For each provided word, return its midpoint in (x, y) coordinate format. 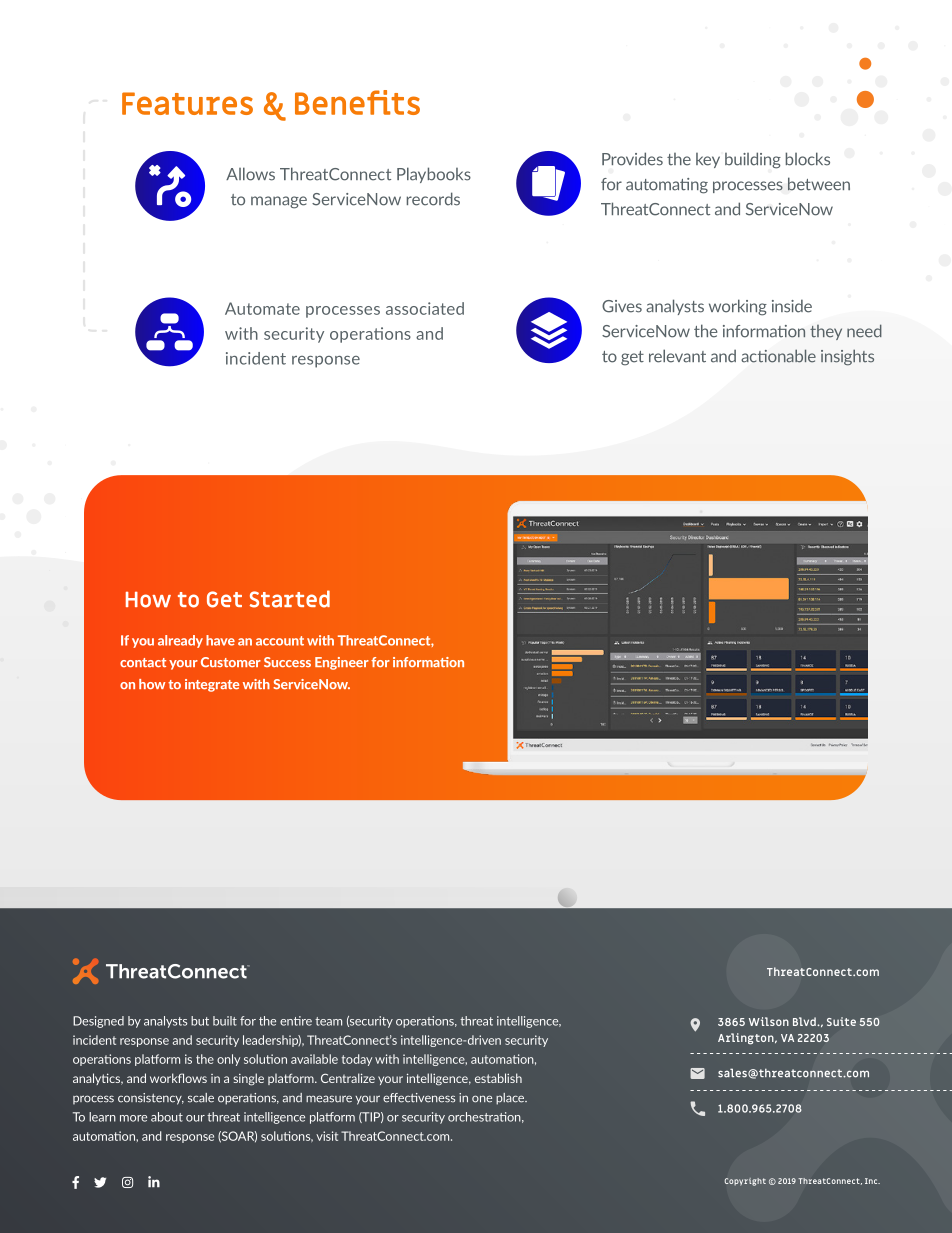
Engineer (342, 663)
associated (425, 308)
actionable (778, 356)
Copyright (745, 1182)
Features (187, 103)
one (482, 1099)
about (167, 1117)
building (753, 160)
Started (290, 599)
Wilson (769, 1021)
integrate (212, 685)
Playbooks (434, 175)
